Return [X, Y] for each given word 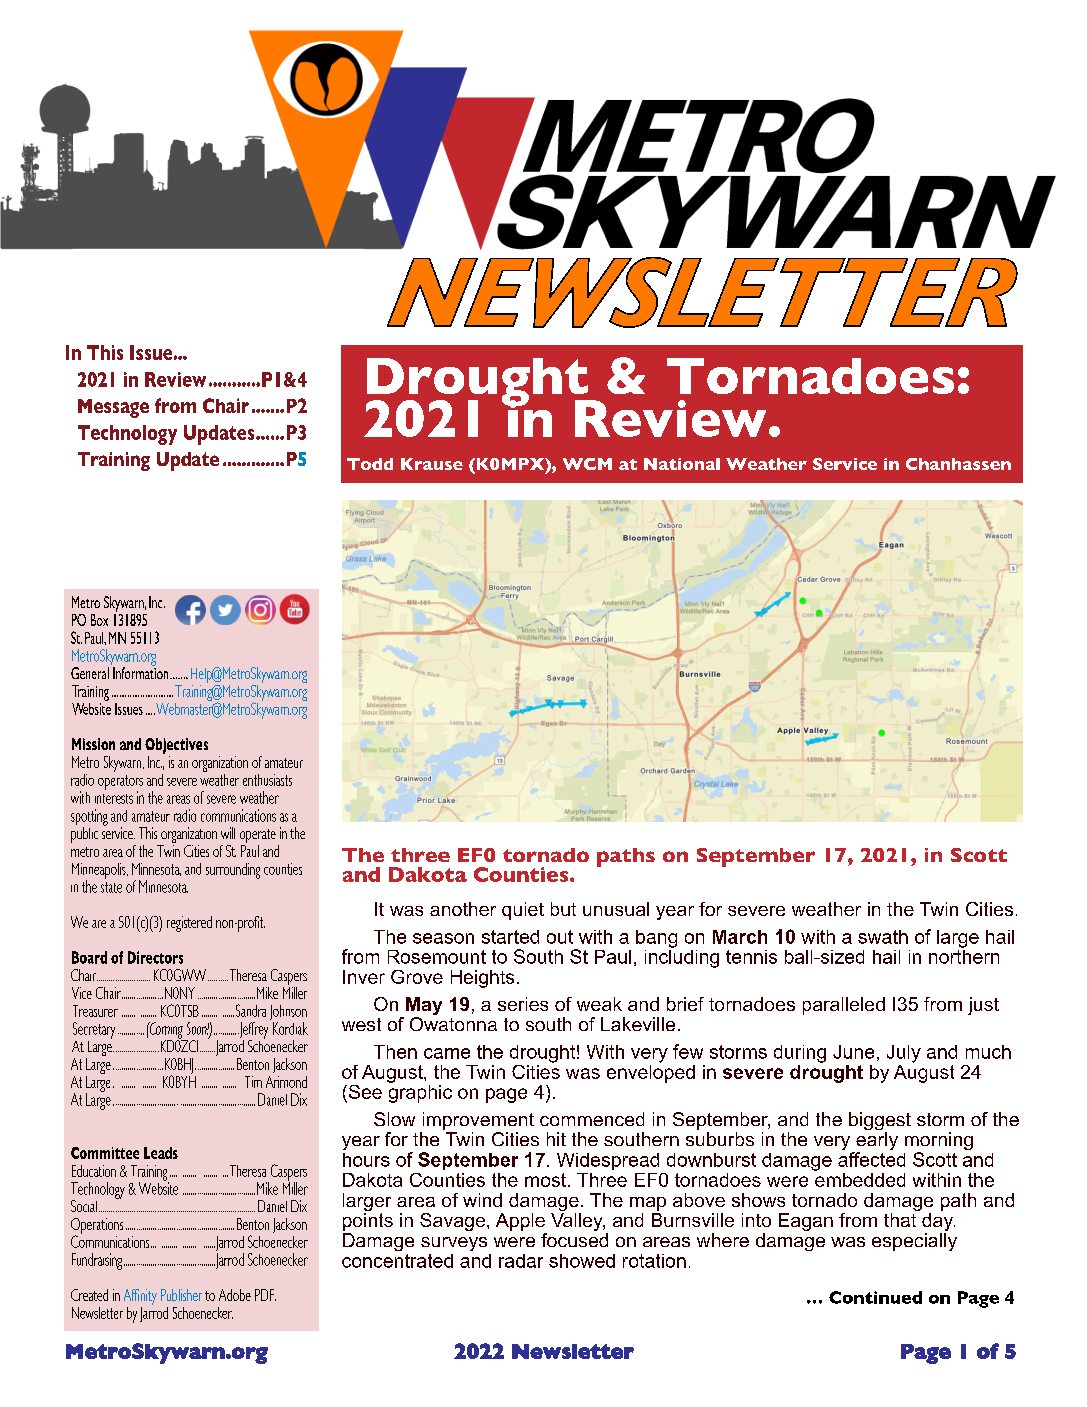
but [563, 909]
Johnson [288, 1014]
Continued [875, 1297]
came [447, 1053]
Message [113, 408]
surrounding [233, 871]
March [740, 937]
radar [521, 1261]
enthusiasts [267, 780]
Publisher [181, 1295]
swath [883, 937]
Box [99, 620]
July [904, 1054]
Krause [432, 464]
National [682, 464]
